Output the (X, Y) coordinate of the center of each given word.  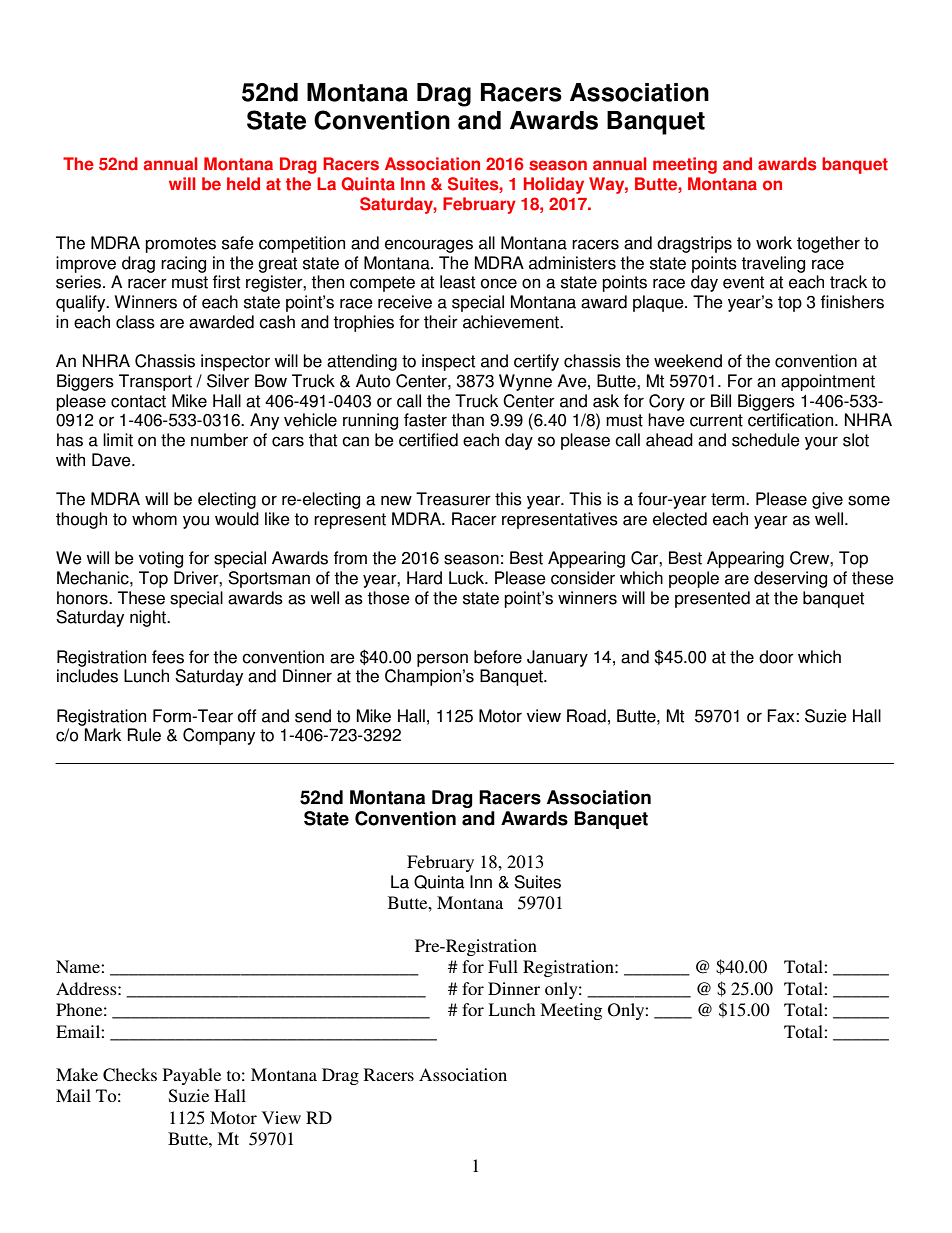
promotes (180, 245)
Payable (192, 1076)
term (729, 499)
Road (586, 716)
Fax (782, 716)
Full (503, 966)
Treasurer (453, 499)
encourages (429, 246)
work (774, 243)
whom (154, 519)
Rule (144, 735)
